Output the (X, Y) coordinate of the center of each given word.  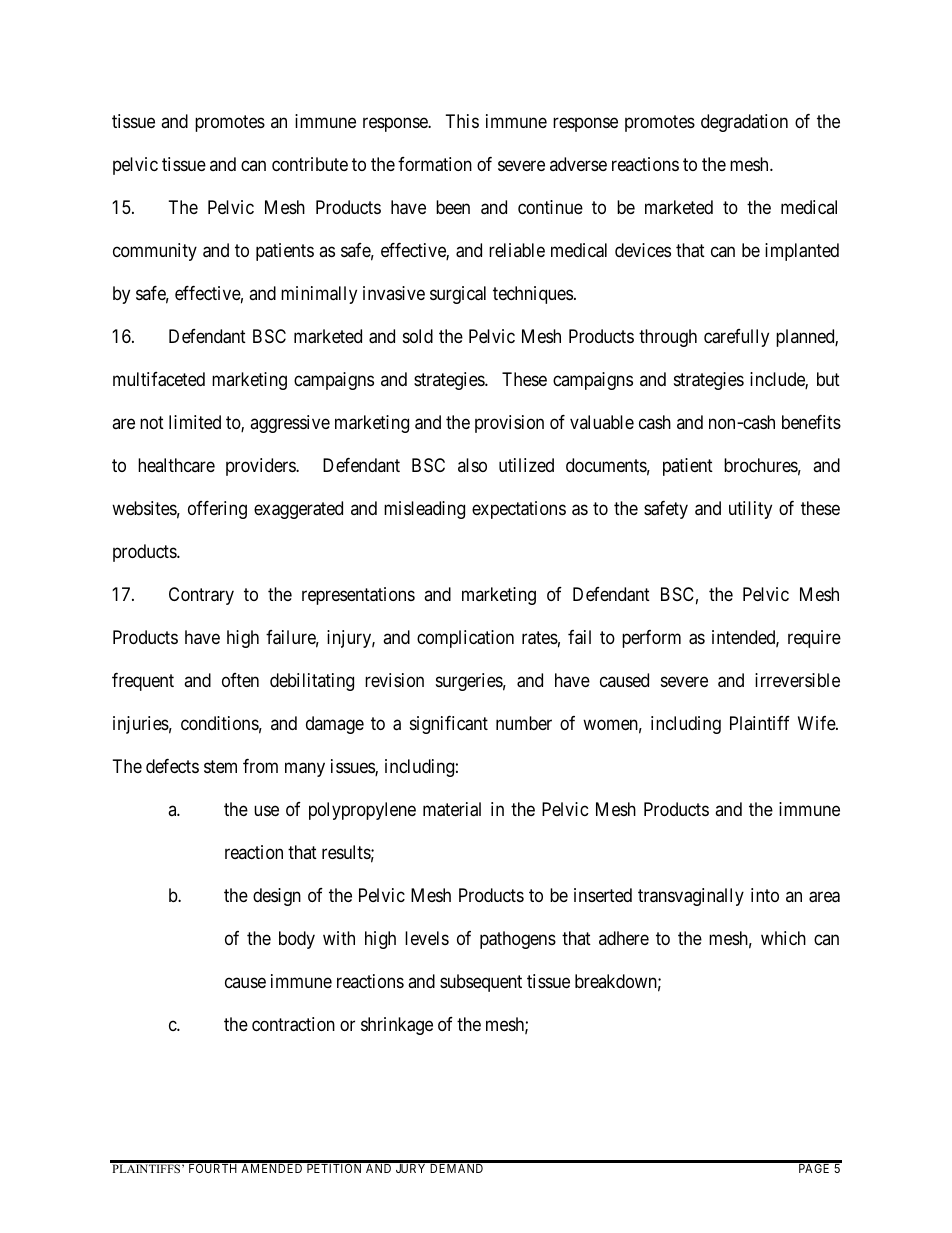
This (462, 121)
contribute (310, 164)
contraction (293, 1024)
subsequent (481, 983)
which (783, 938)
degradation (744, 123)
